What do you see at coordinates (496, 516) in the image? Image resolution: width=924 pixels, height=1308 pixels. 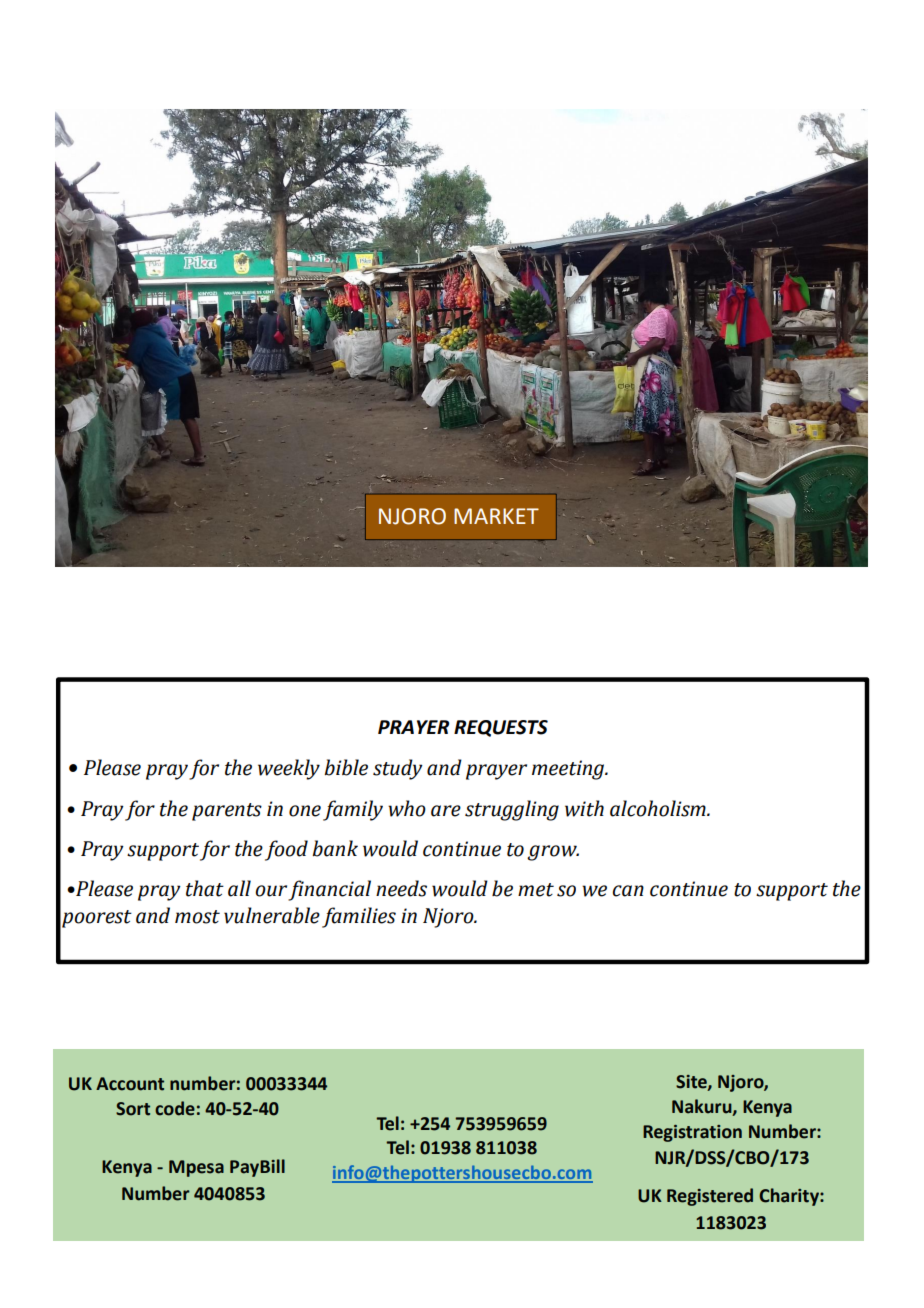 I see `MARKET` at bounding box center [496, 516].
